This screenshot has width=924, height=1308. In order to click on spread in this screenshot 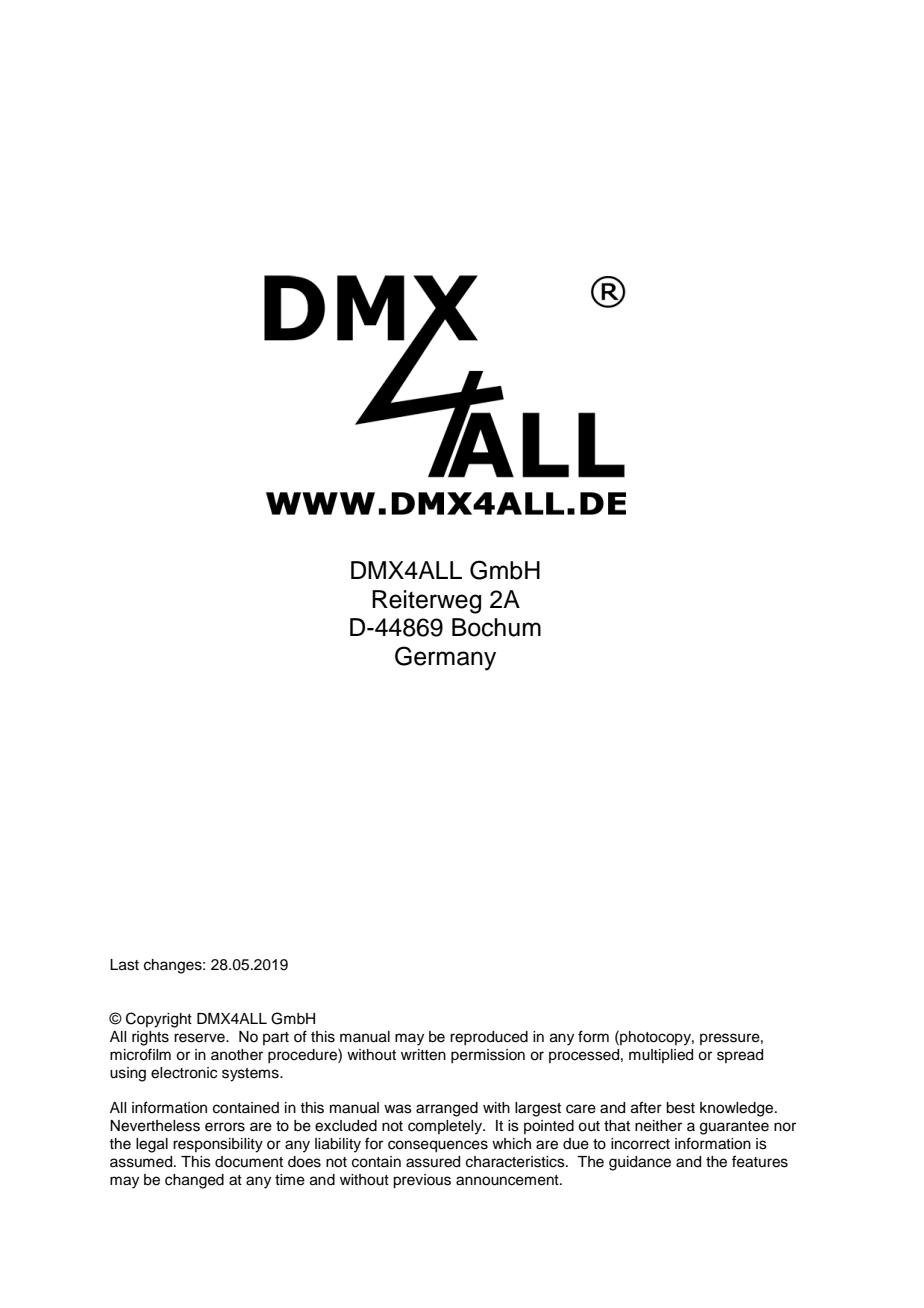, I will do `click(740, 1056)`.
